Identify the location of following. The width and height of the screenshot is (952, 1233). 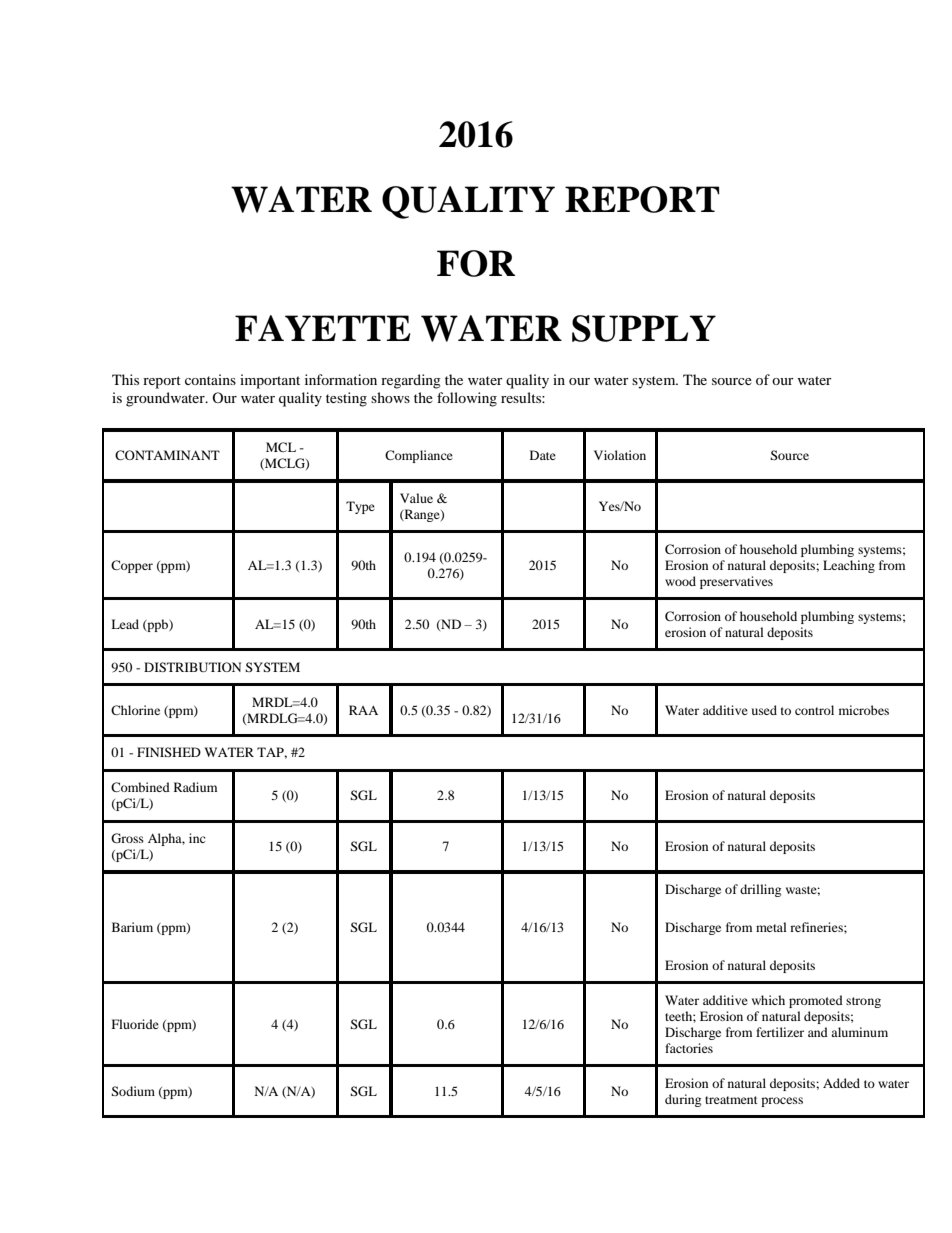
(467, 399).
